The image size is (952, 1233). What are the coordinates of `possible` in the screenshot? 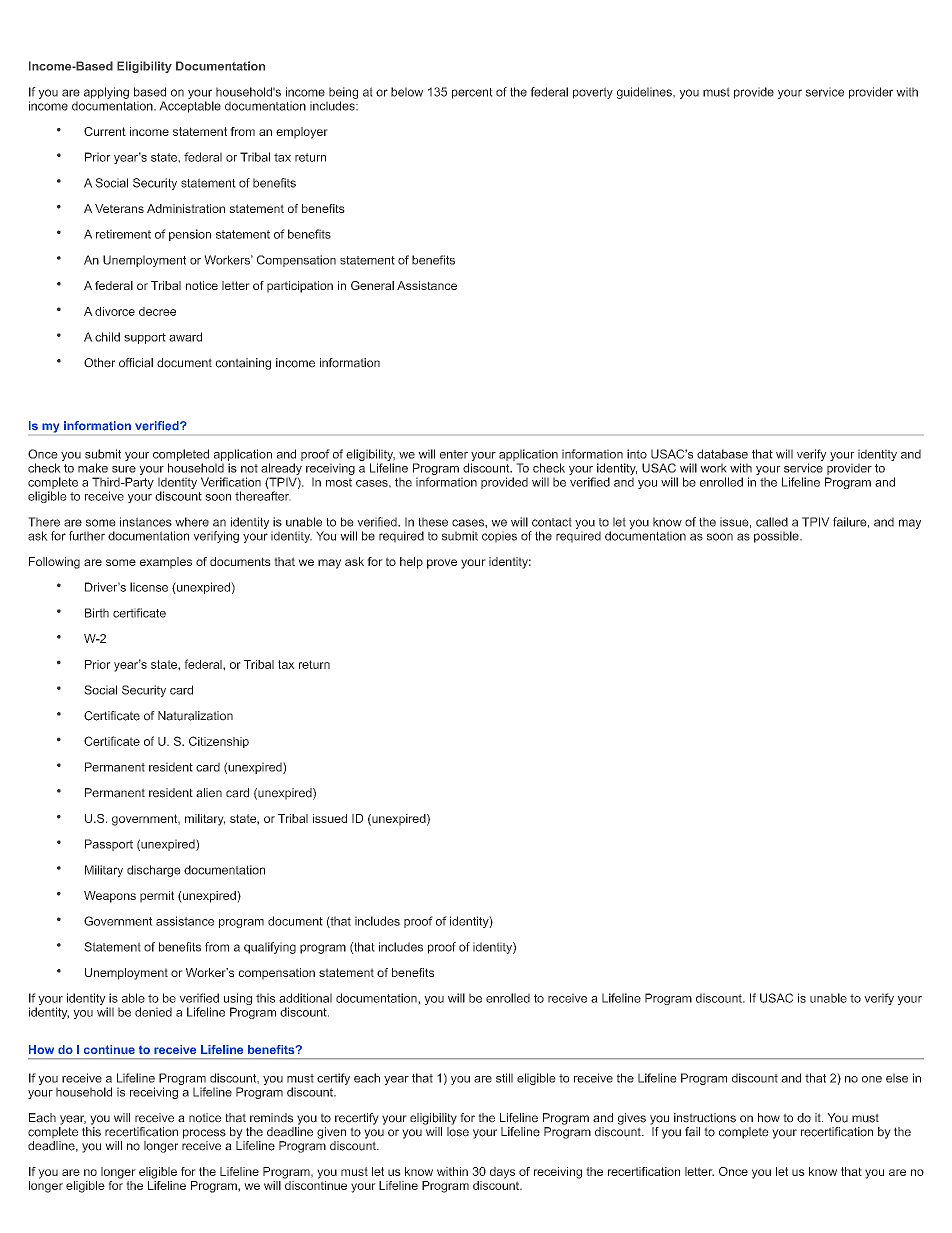 It's located at (777, 537).
